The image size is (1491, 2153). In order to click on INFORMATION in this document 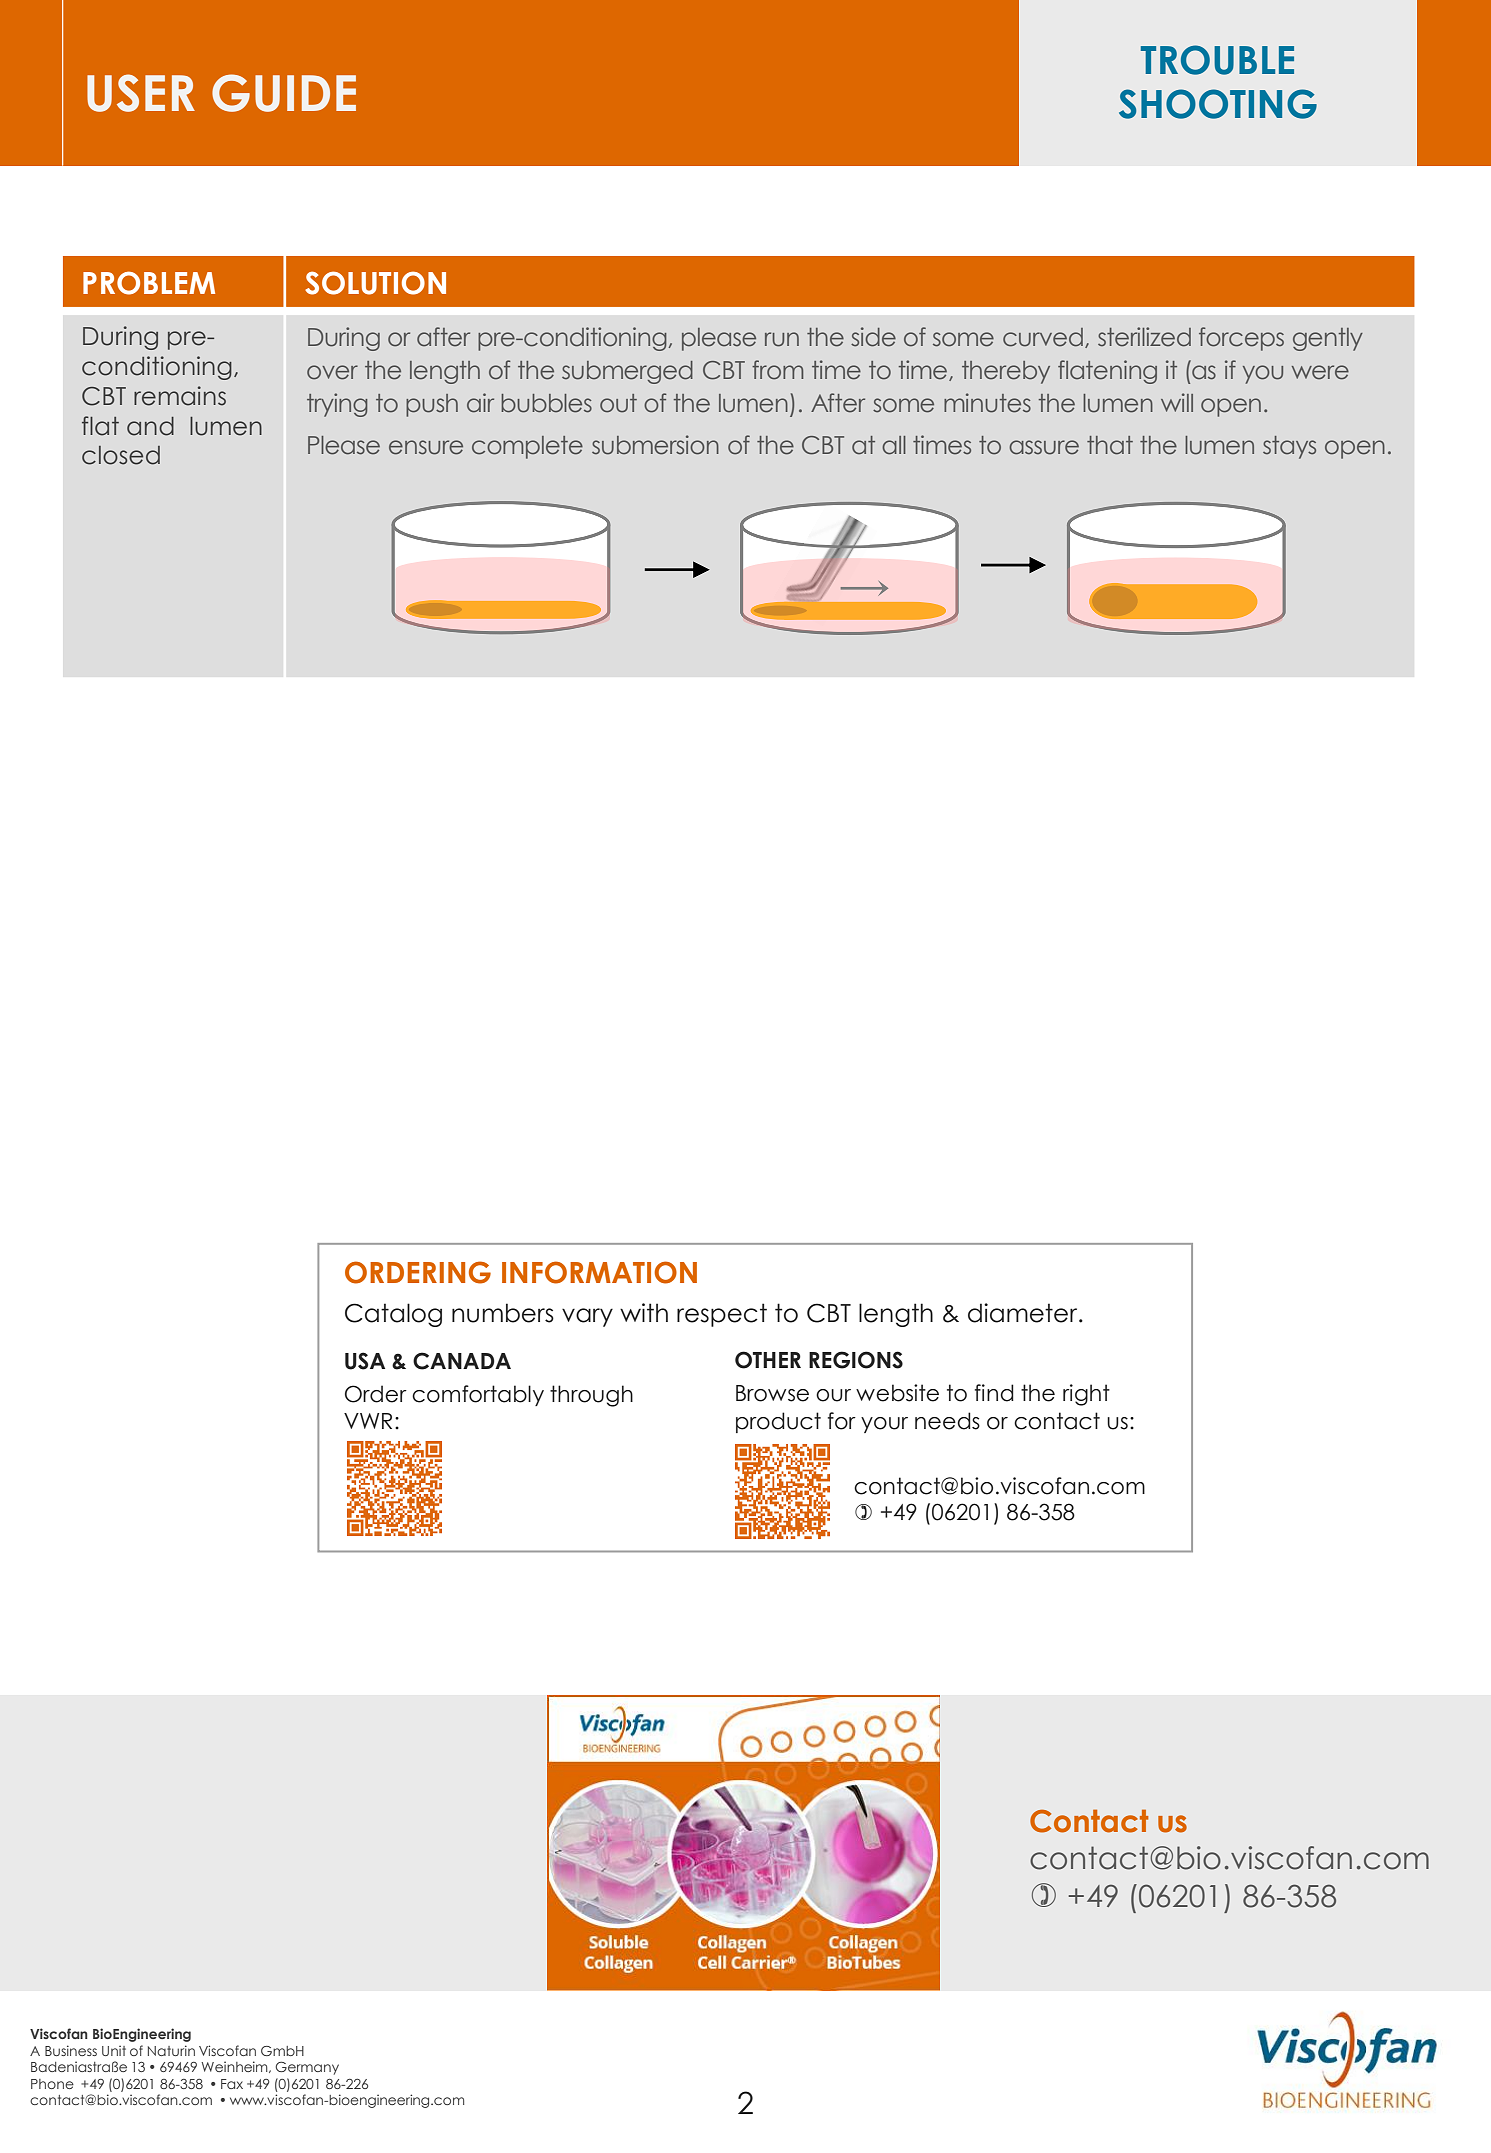, I will do `click(599, 1272)`.
